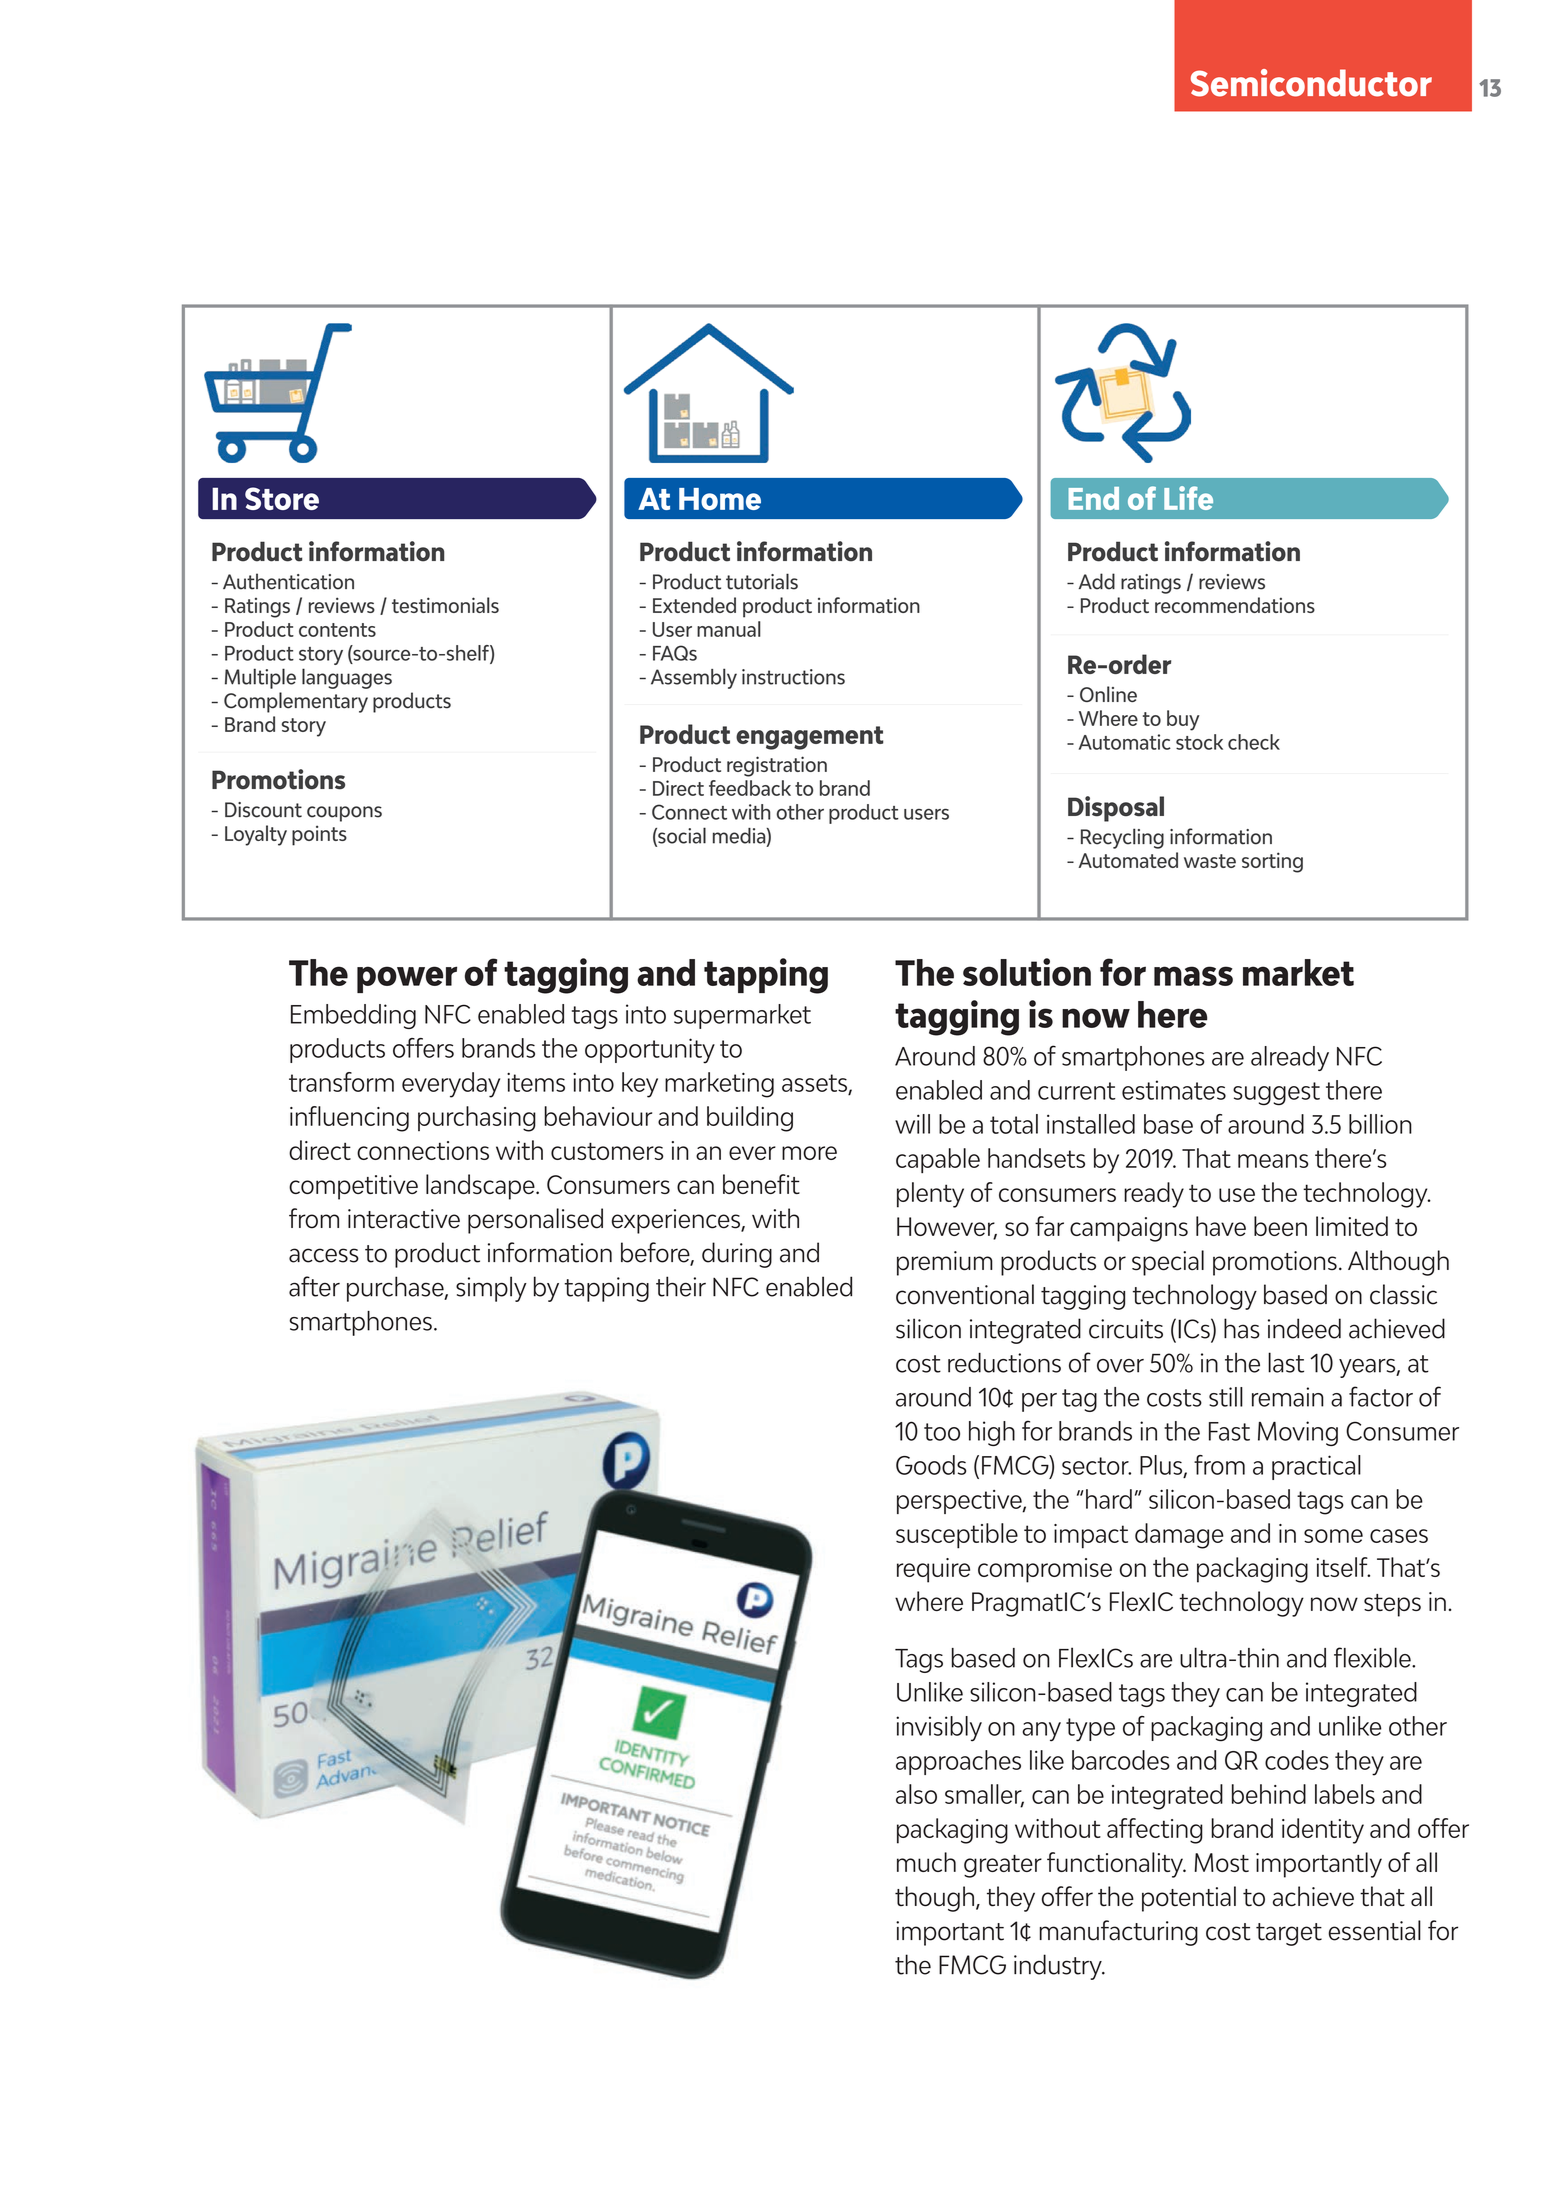 The image size is (1561, 2208). Describe the element at coordinates (720, 499) in the screenshot. I see `Home` at that location.
